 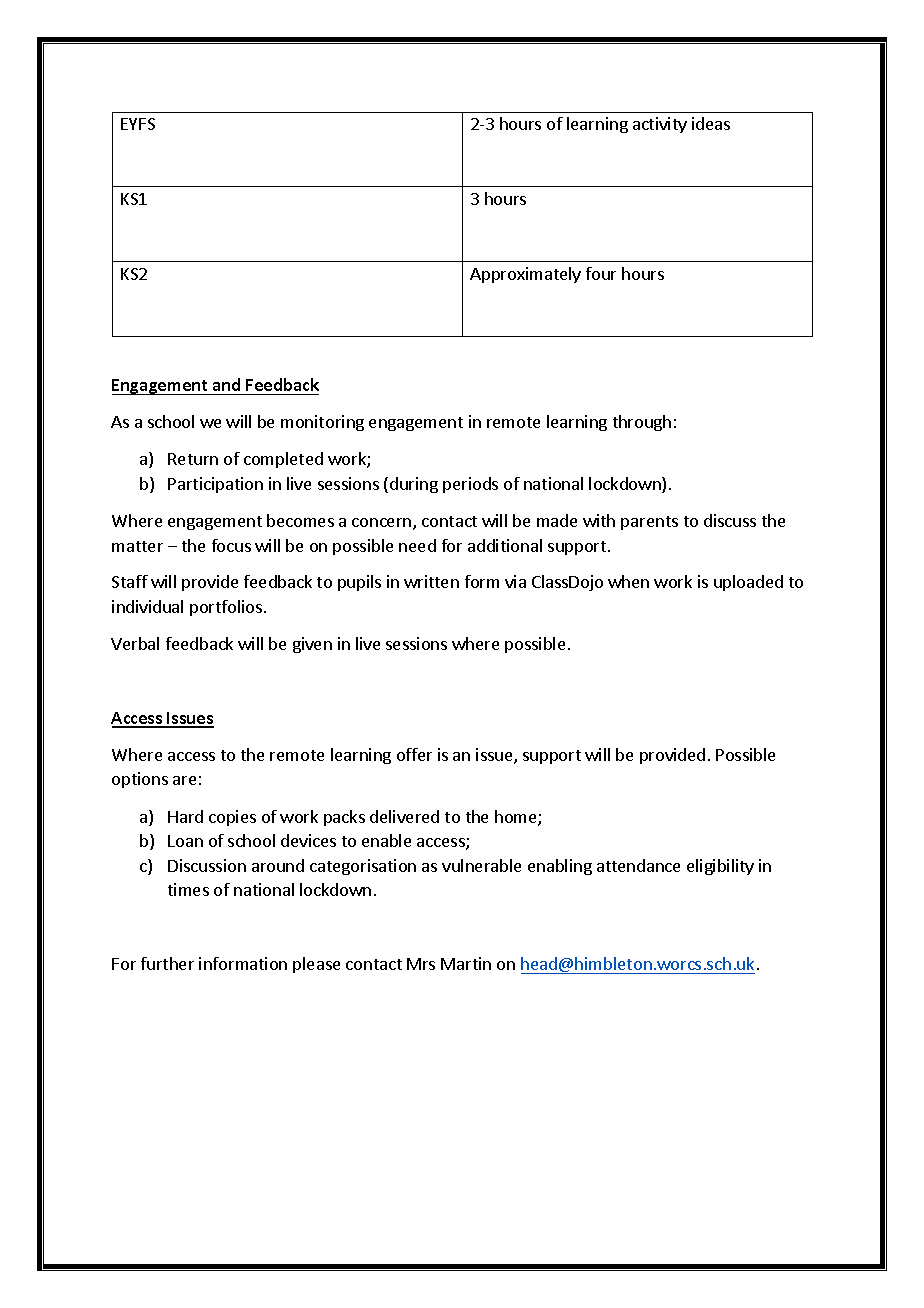 I want to click on through, so click(x=642, y=423).
